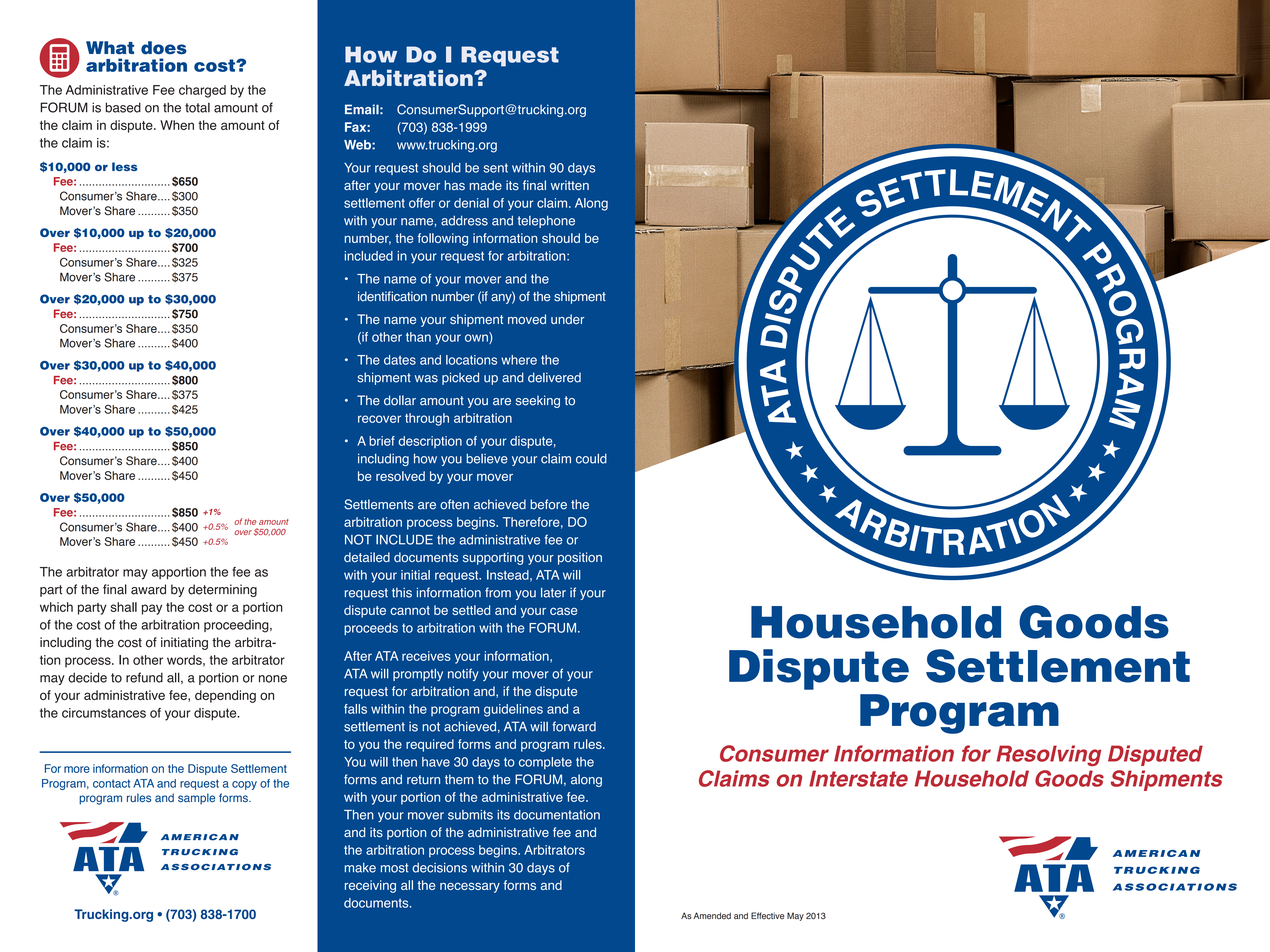 The height and width of the image is (952, 1270). I want to click on Resolving, so click(1048, 755).
